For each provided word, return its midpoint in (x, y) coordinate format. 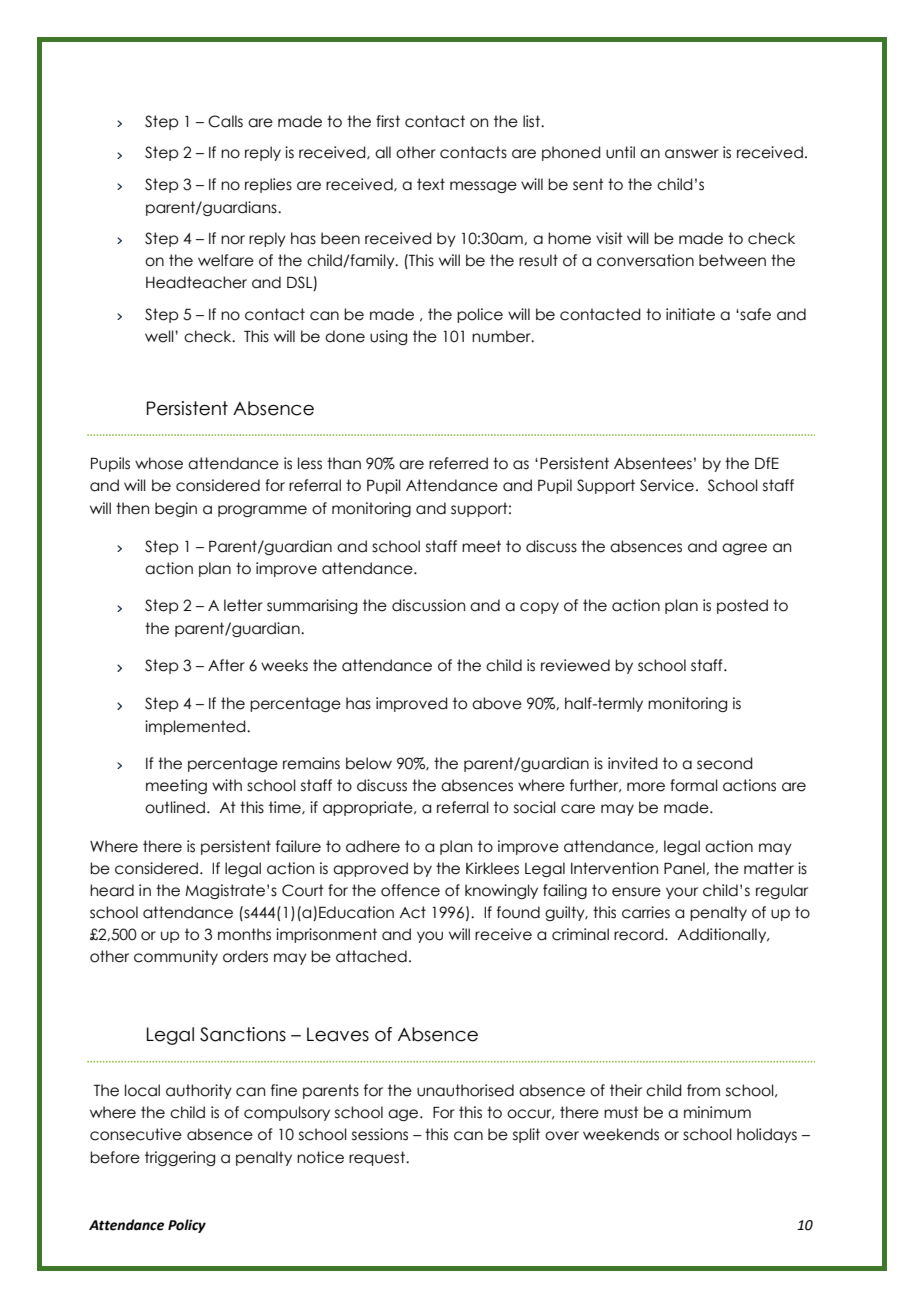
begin (176, 509)
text (431, 184)
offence (410, 890)
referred (458, 463)
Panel (685, 868)
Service (667, 485)
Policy (187, 1226)
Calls (225, 121)
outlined (176, 807)
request (378, 1158)
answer (692, 154)
